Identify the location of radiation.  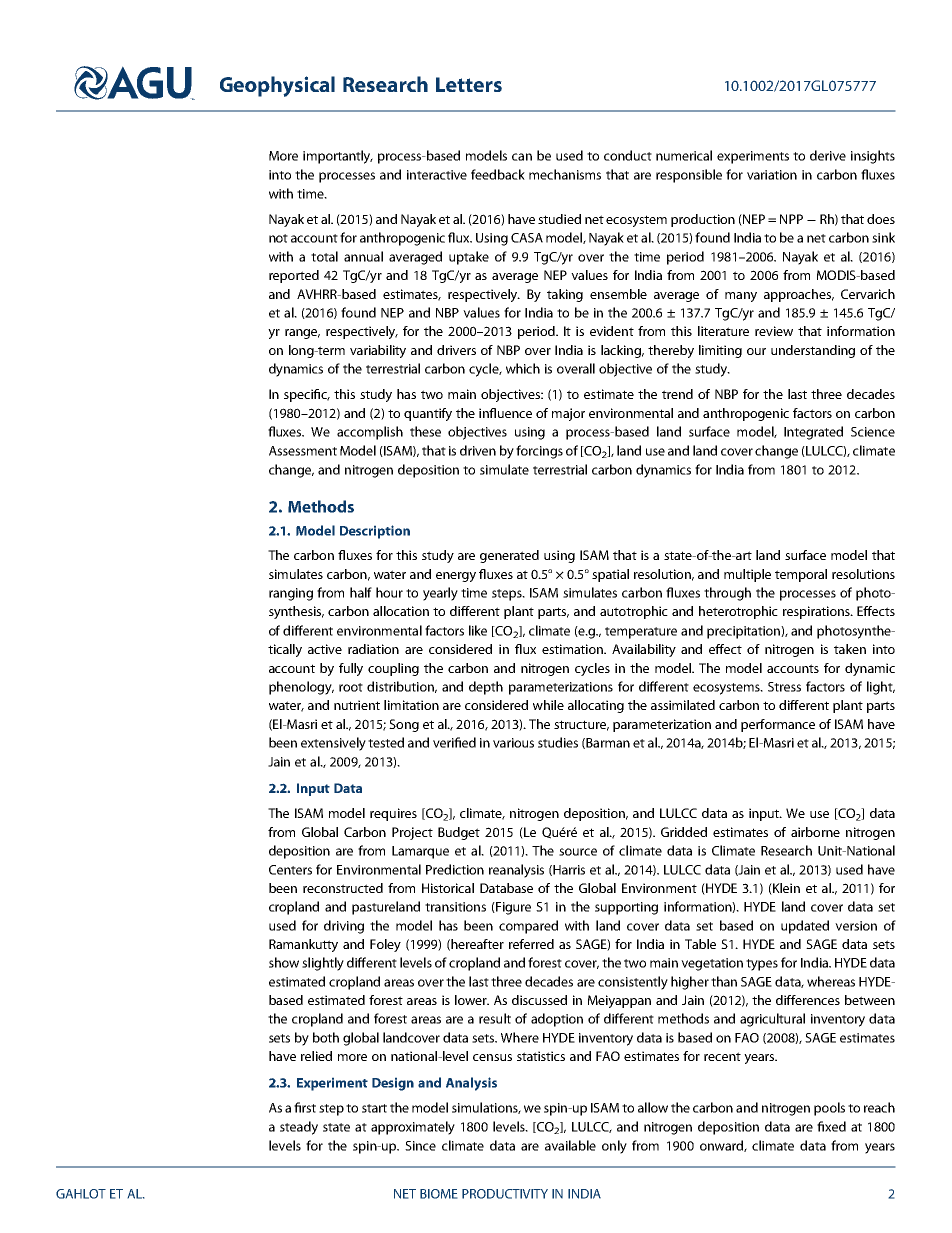
(373, 649).
